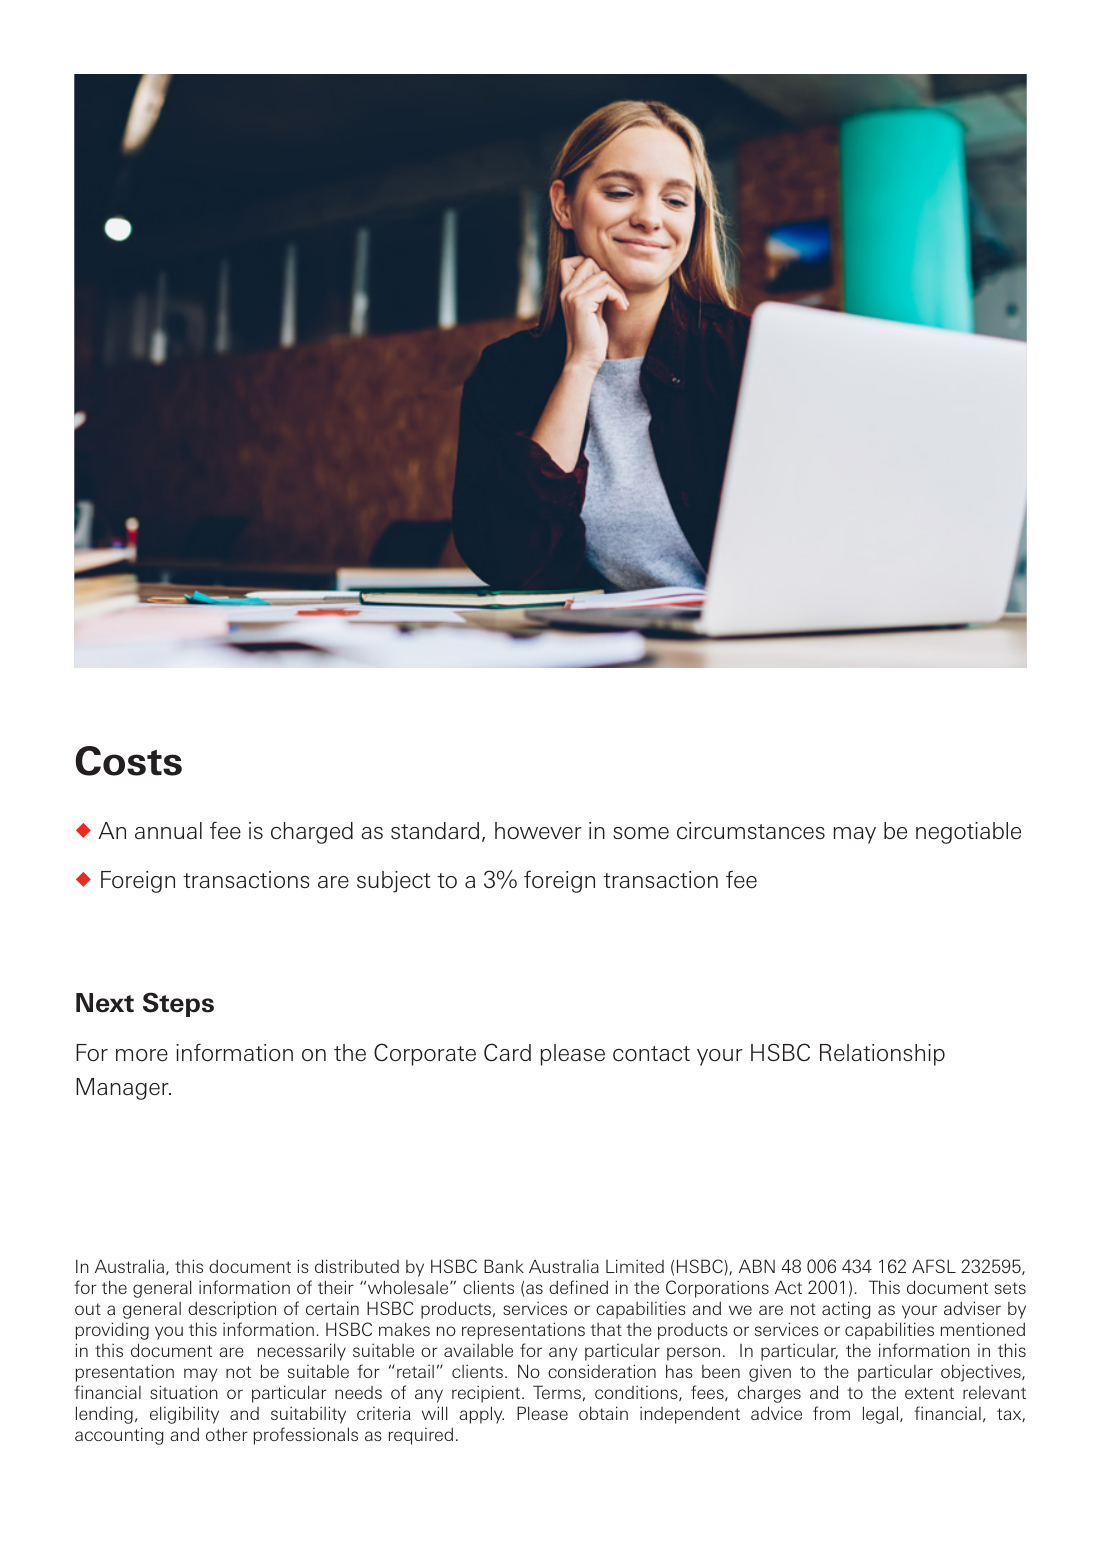 This screenshot has width=1101, height=1562. What do you see at coordinates (128, 761) in the screenshot?
I see `Costs` at bounding box center [128, 761].
